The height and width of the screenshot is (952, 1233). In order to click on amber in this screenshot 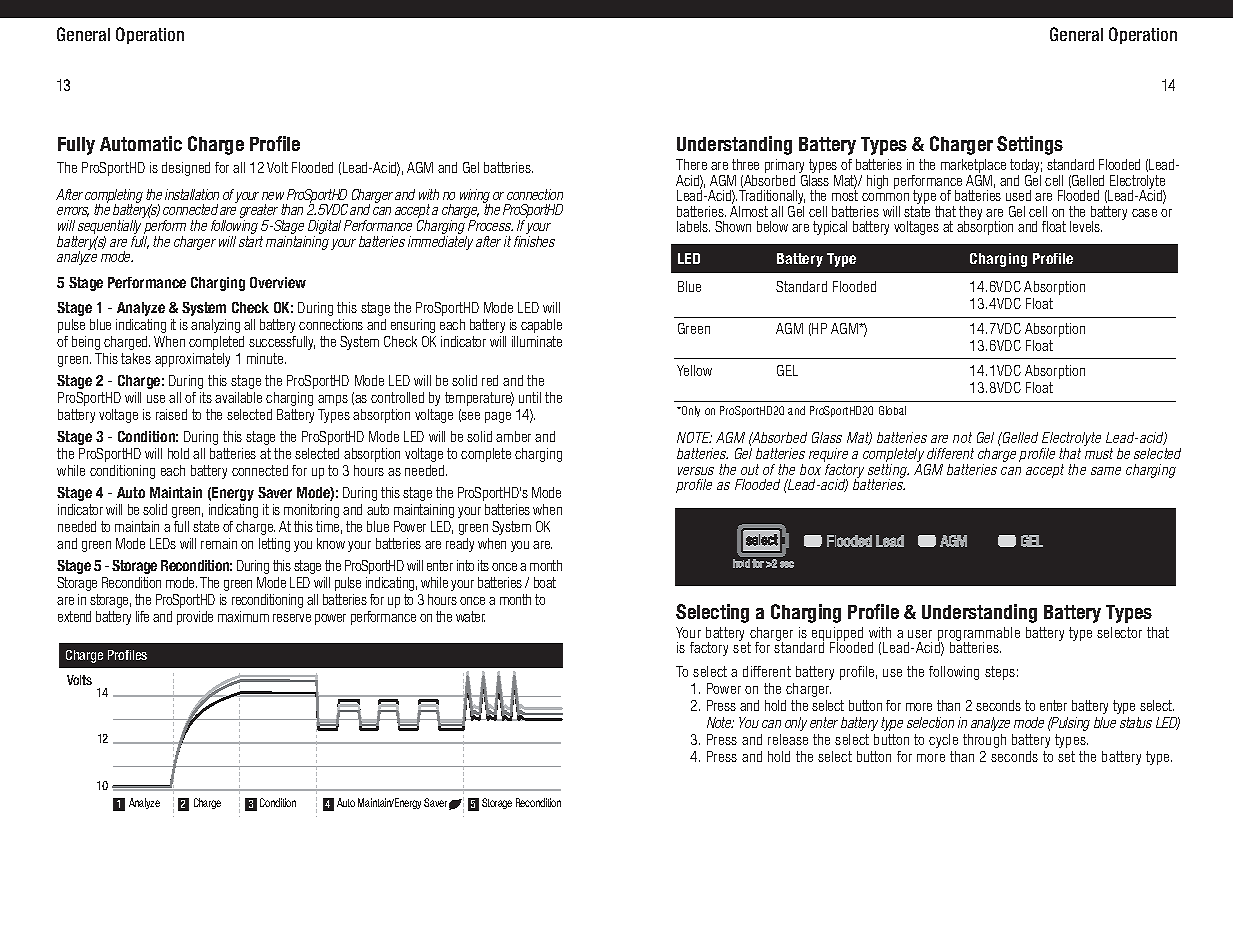, I will do `click(513, 436)`.
